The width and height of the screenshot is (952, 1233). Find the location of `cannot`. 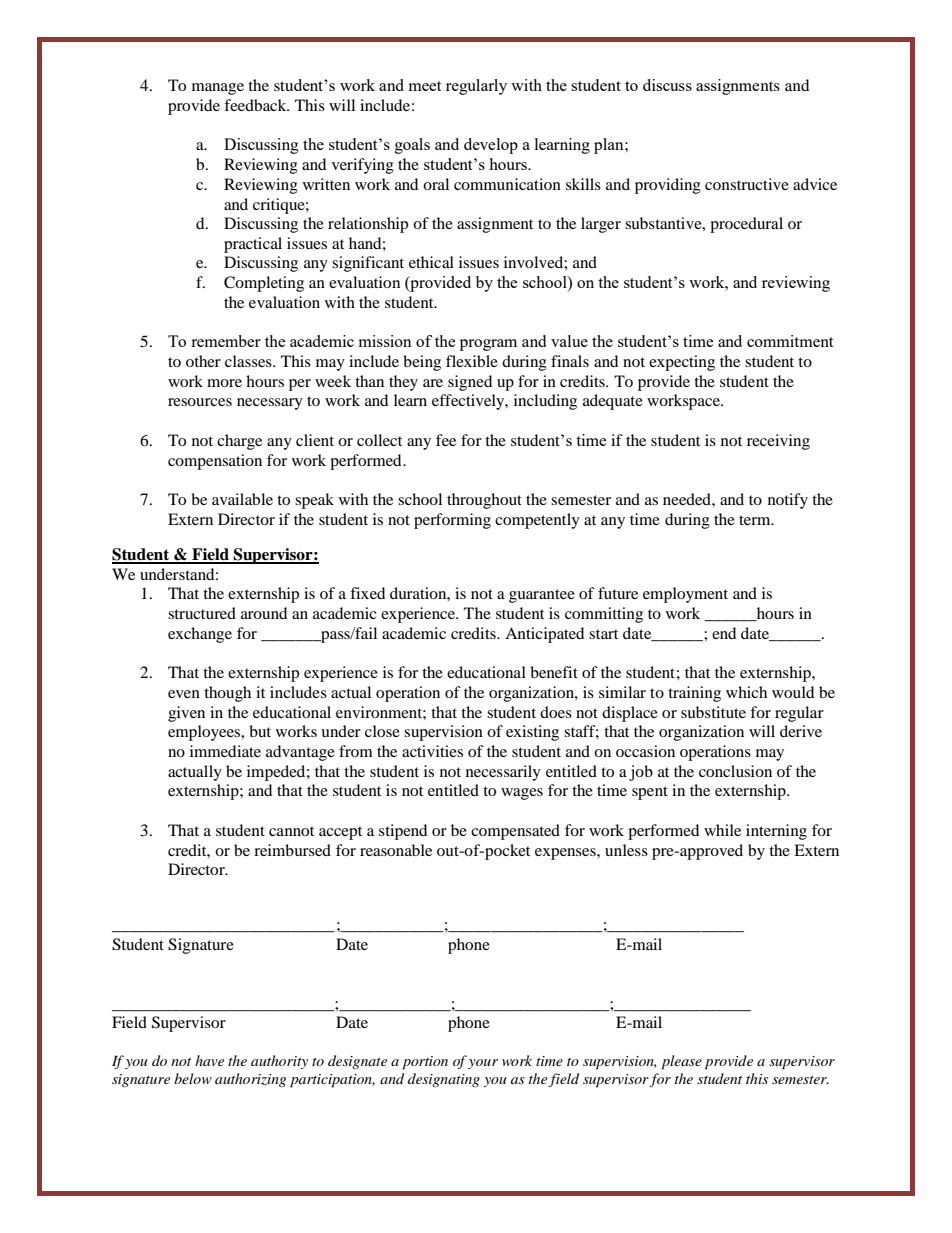

cannot is located at coordinates (291, 831).
